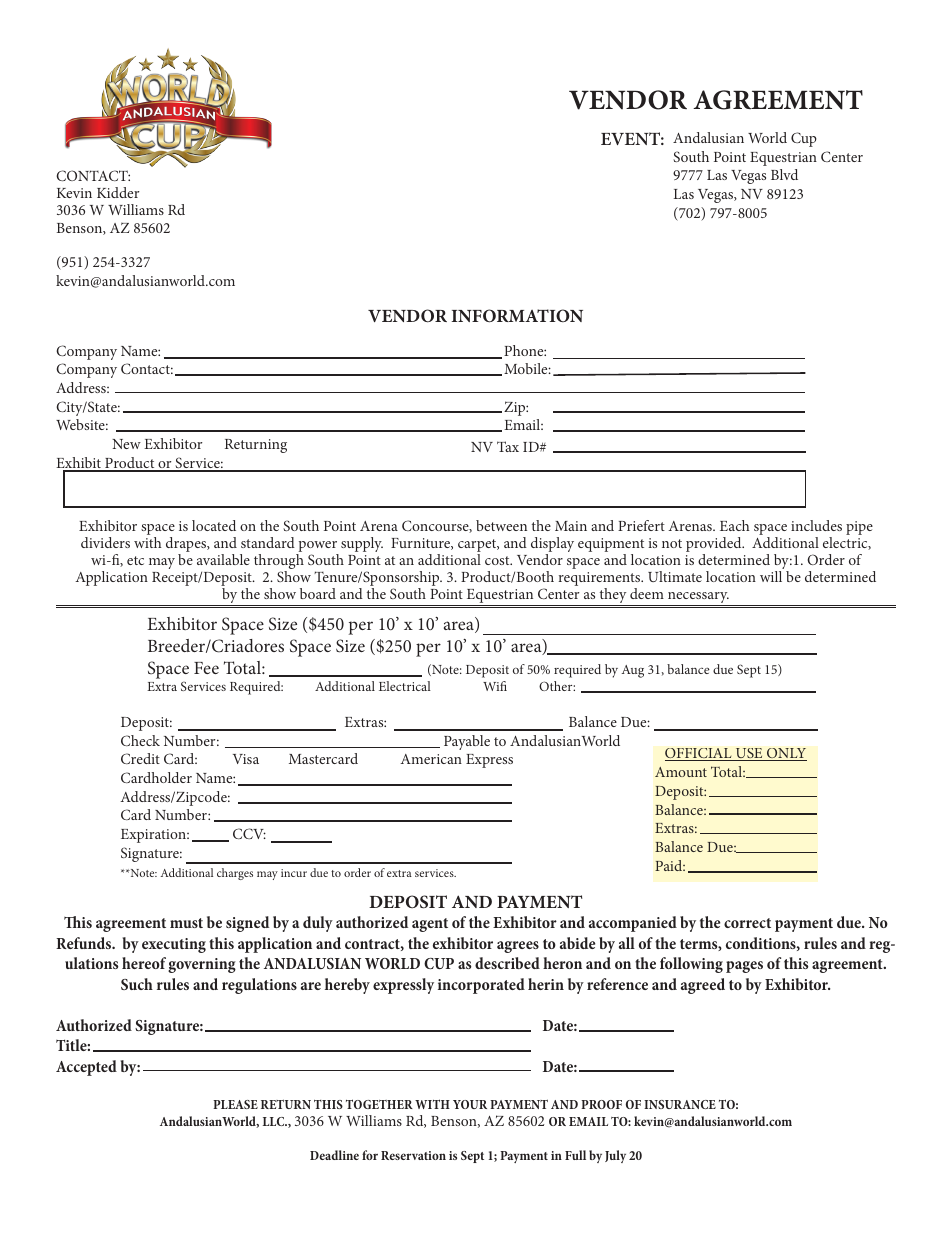  I want to click on YOUR, so click(470, 1104).
